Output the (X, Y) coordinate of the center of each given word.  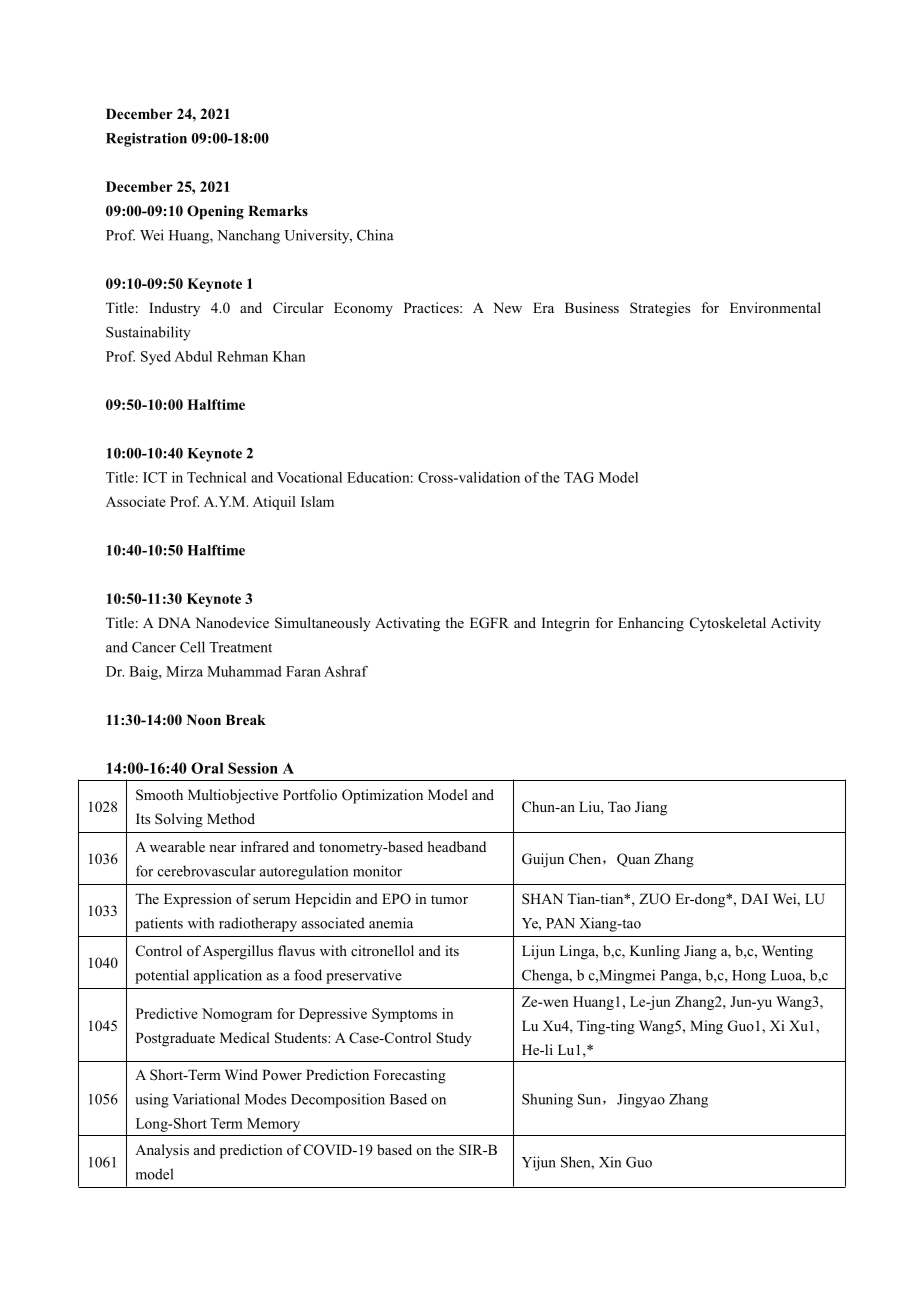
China (375, 235)
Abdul (193, 356)
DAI (754, 898)
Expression (198, 900)
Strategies (660, 309)
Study (454, 1039)
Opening (215, 212)
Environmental (775, 307)
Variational (206, 1099)
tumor (449, 899)
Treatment (240, 647)
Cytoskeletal (728, 624)
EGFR (489, 623)
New (507, 307)
